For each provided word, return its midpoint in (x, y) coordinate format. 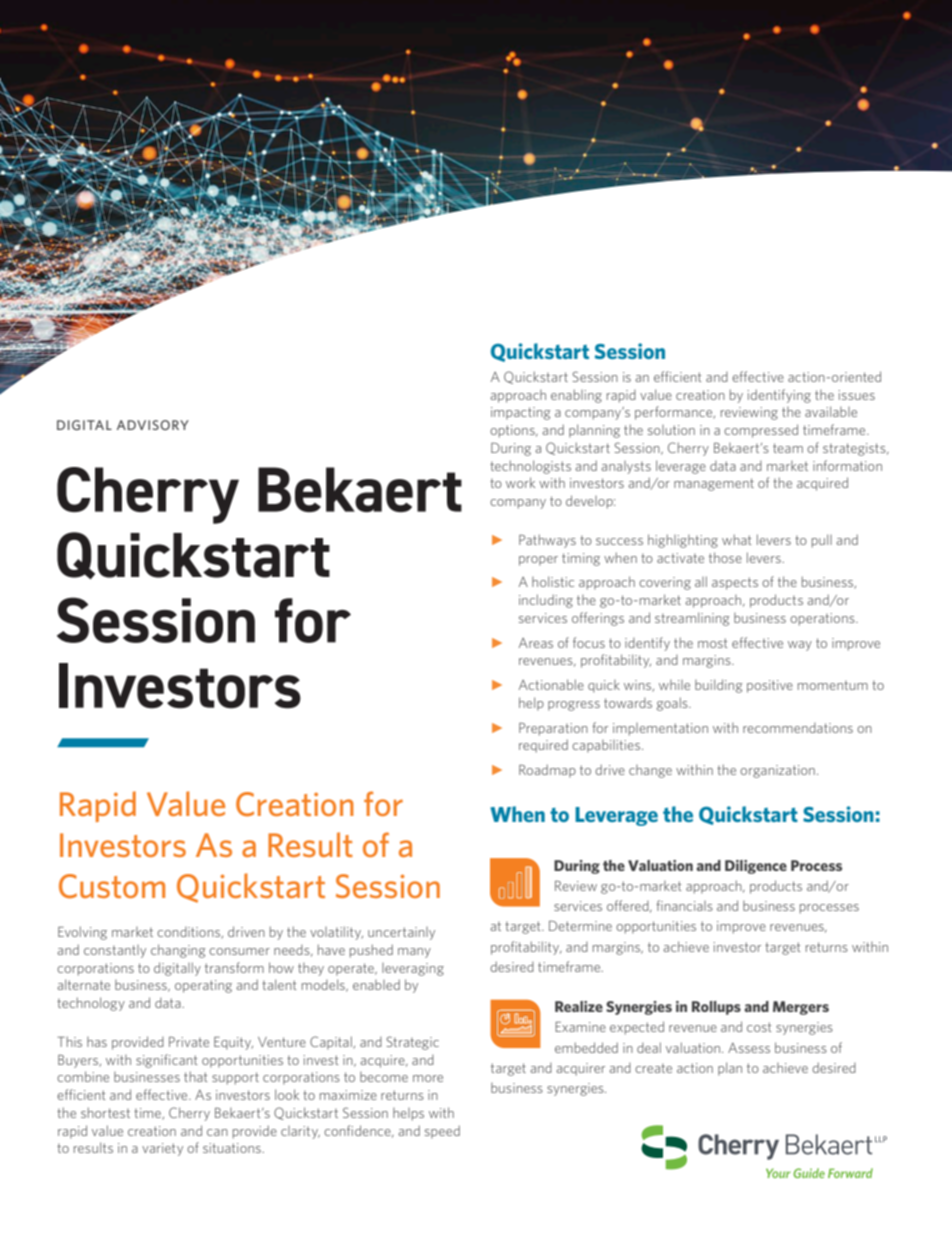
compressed (761, 431)
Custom (112, 886)
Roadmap (547, 771)
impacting (520, 413)
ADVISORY (153, 425)
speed (442, 1132)
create (653, 1068)
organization (777, 771)
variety (162, 1149)
